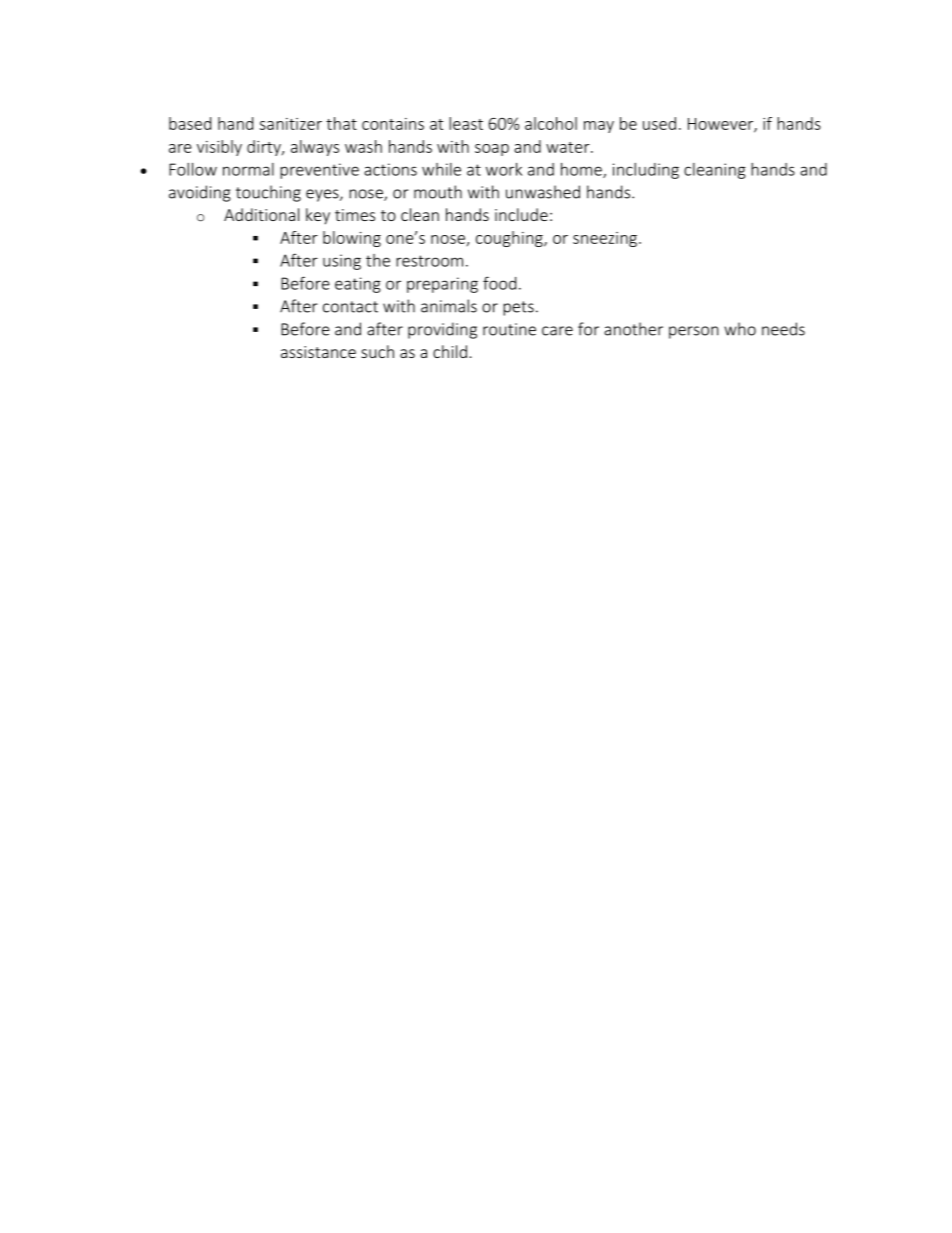 This screenshot has height=1233, width=952. Describe the element at coordinates (659, 123) in the screenshot. I see `used` at that location.
